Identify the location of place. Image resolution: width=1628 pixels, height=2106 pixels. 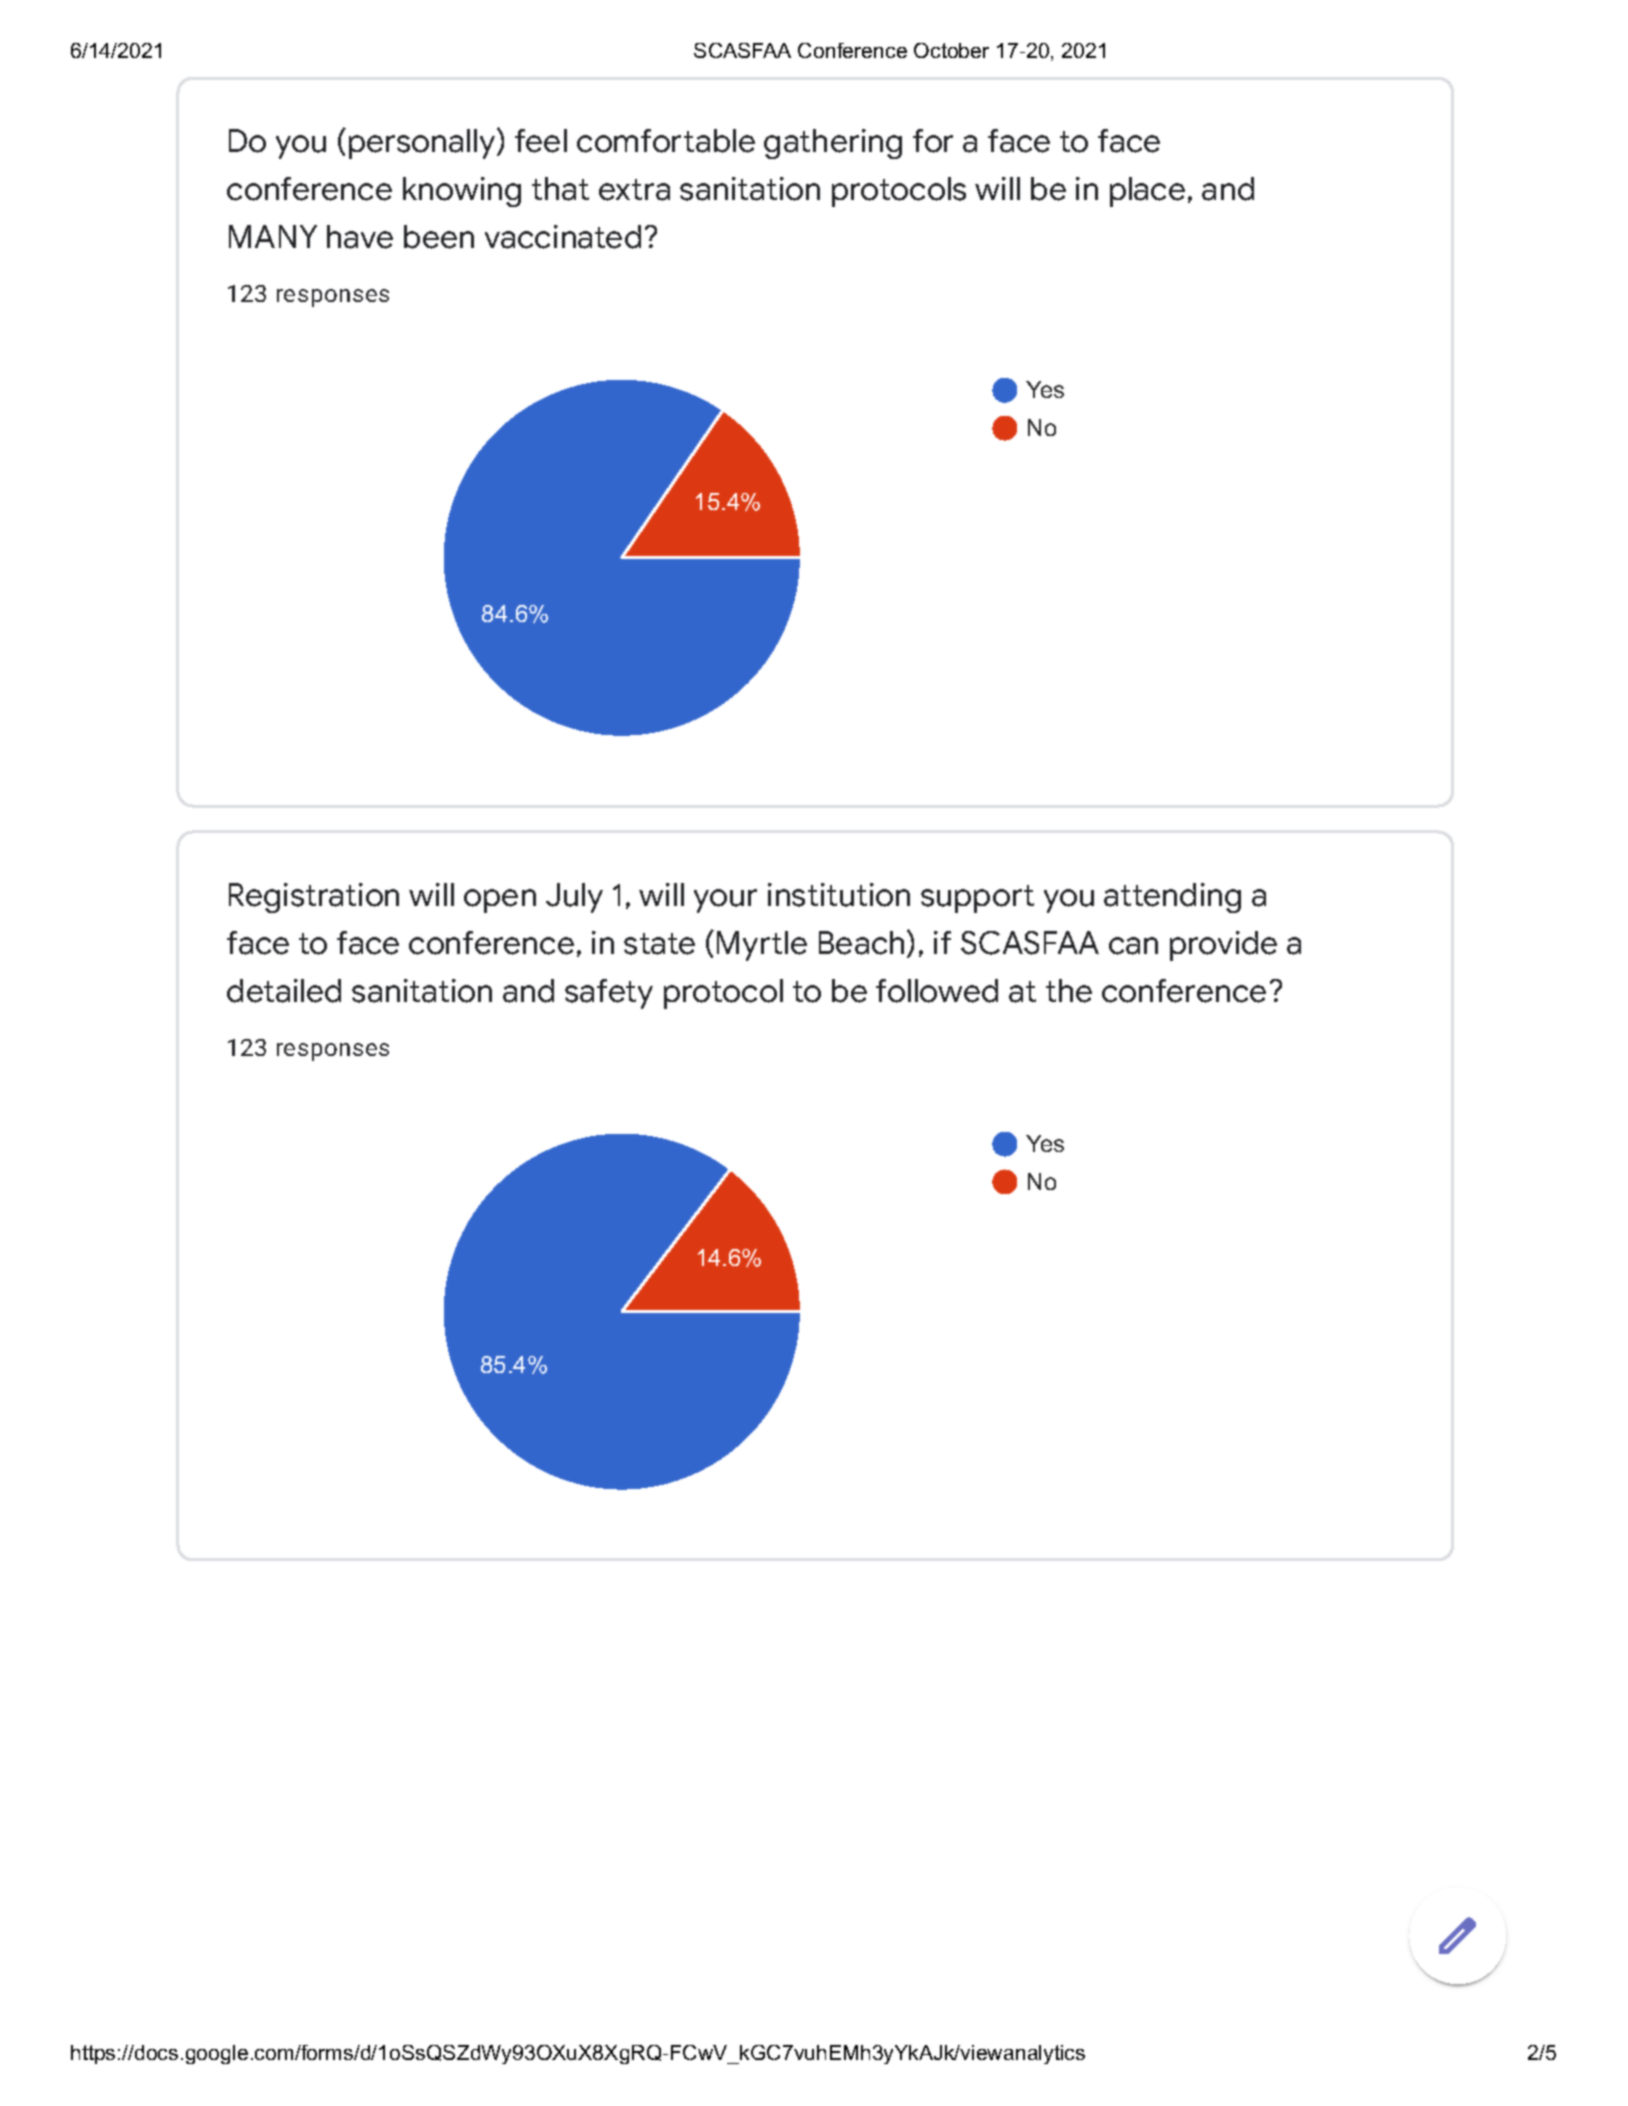
(1147, 192).
